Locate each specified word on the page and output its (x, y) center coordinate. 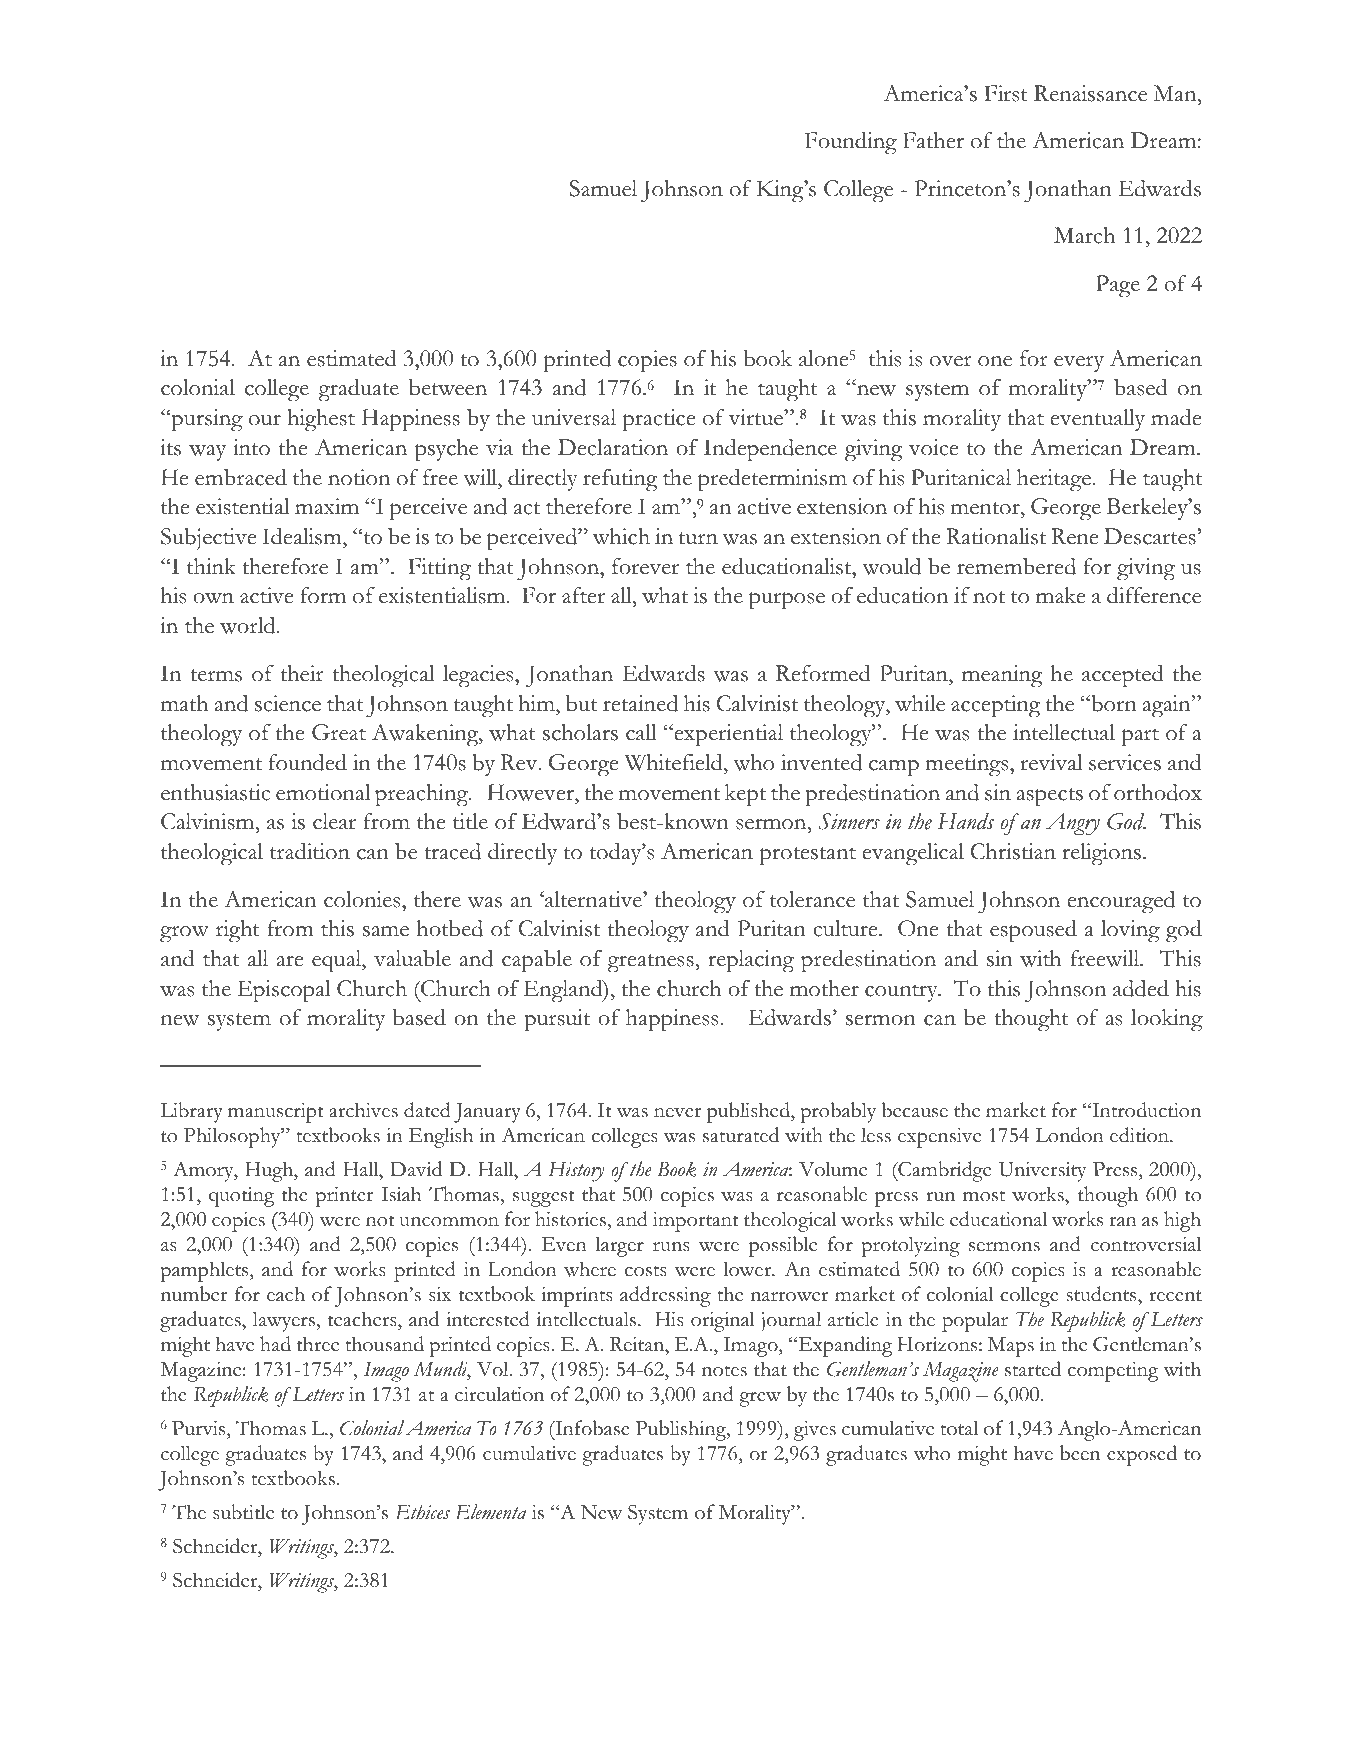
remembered (1016, 566)
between (448, 387)
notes (724, 1371)
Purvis (200, 1428)
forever (645, 566)
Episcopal (284, 991)
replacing (751, 961)
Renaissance (1090, 93)
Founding (851, 143)
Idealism (303, 538)
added (1141, 988)
